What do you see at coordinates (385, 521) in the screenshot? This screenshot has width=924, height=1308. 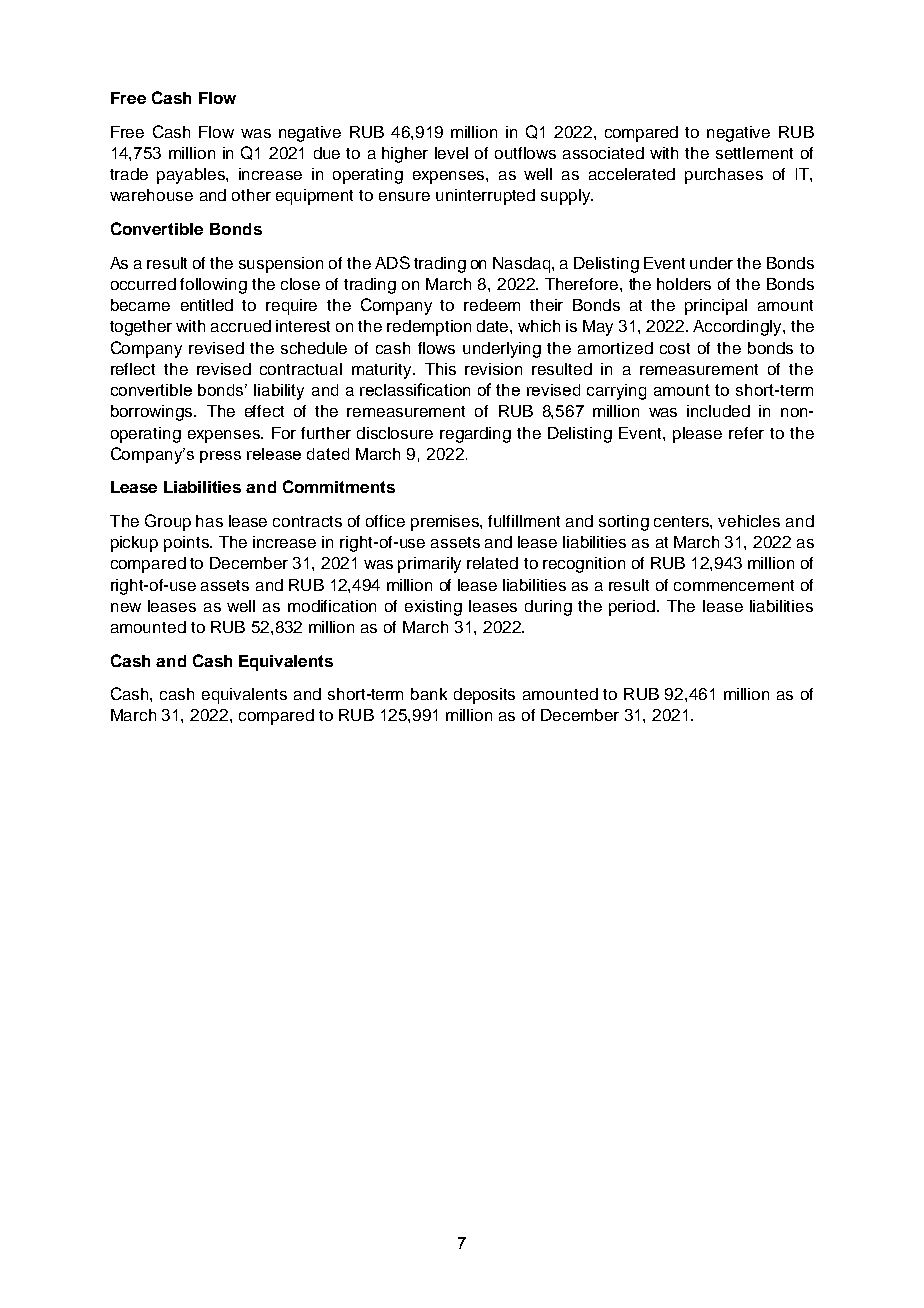 I see `office` at bounding box center [385, 521].
